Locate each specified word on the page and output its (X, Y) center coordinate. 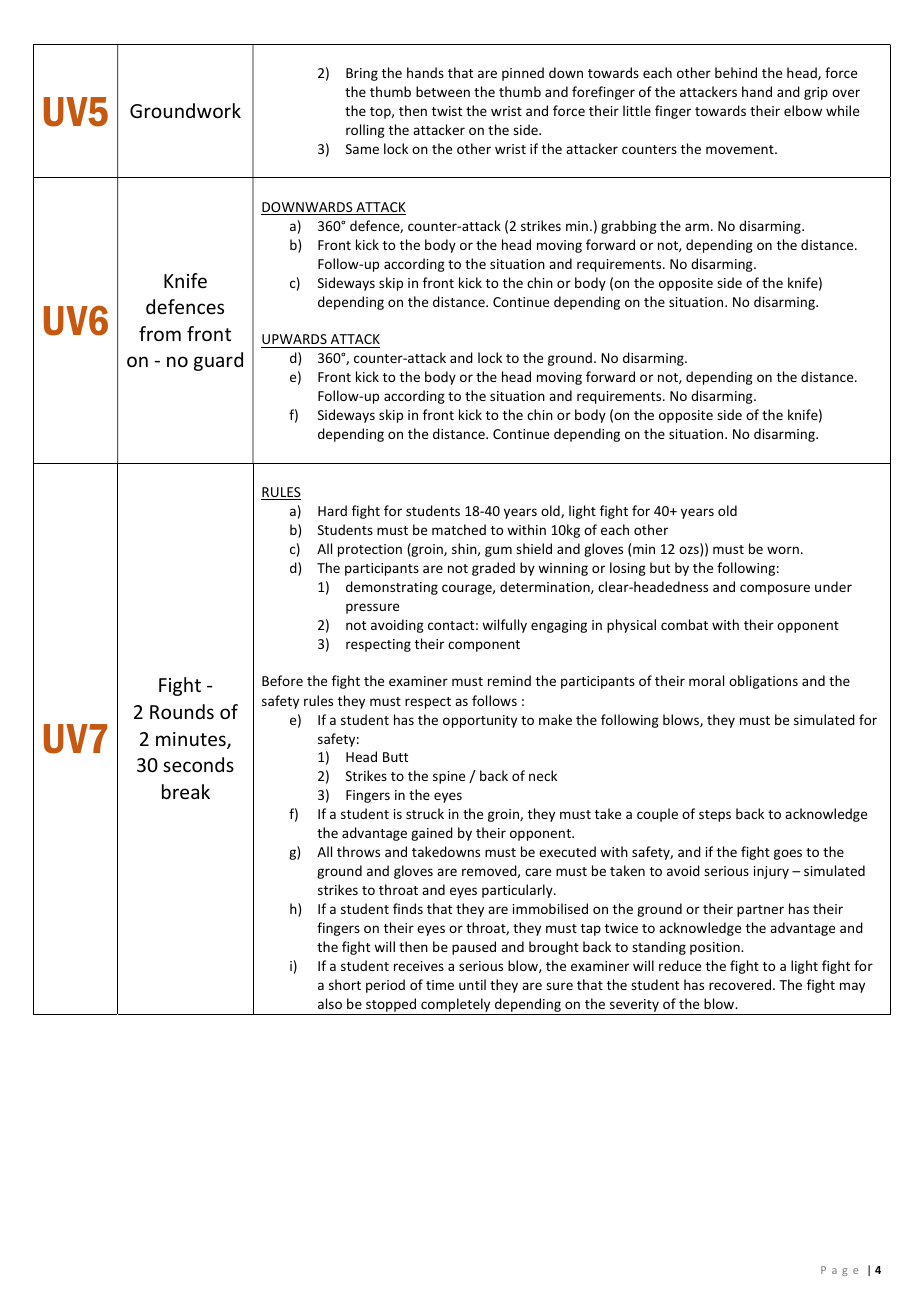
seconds (198, 764)
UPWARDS (294, 339)
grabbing (629, 227)
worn (783, 550)
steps (715, 816)
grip (816, 93)
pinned (523, 74)
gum (498, 551)
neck (543, 775)
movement (741, 149)
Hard (332, 510)
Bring (362, 74)
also (330, 1003)
